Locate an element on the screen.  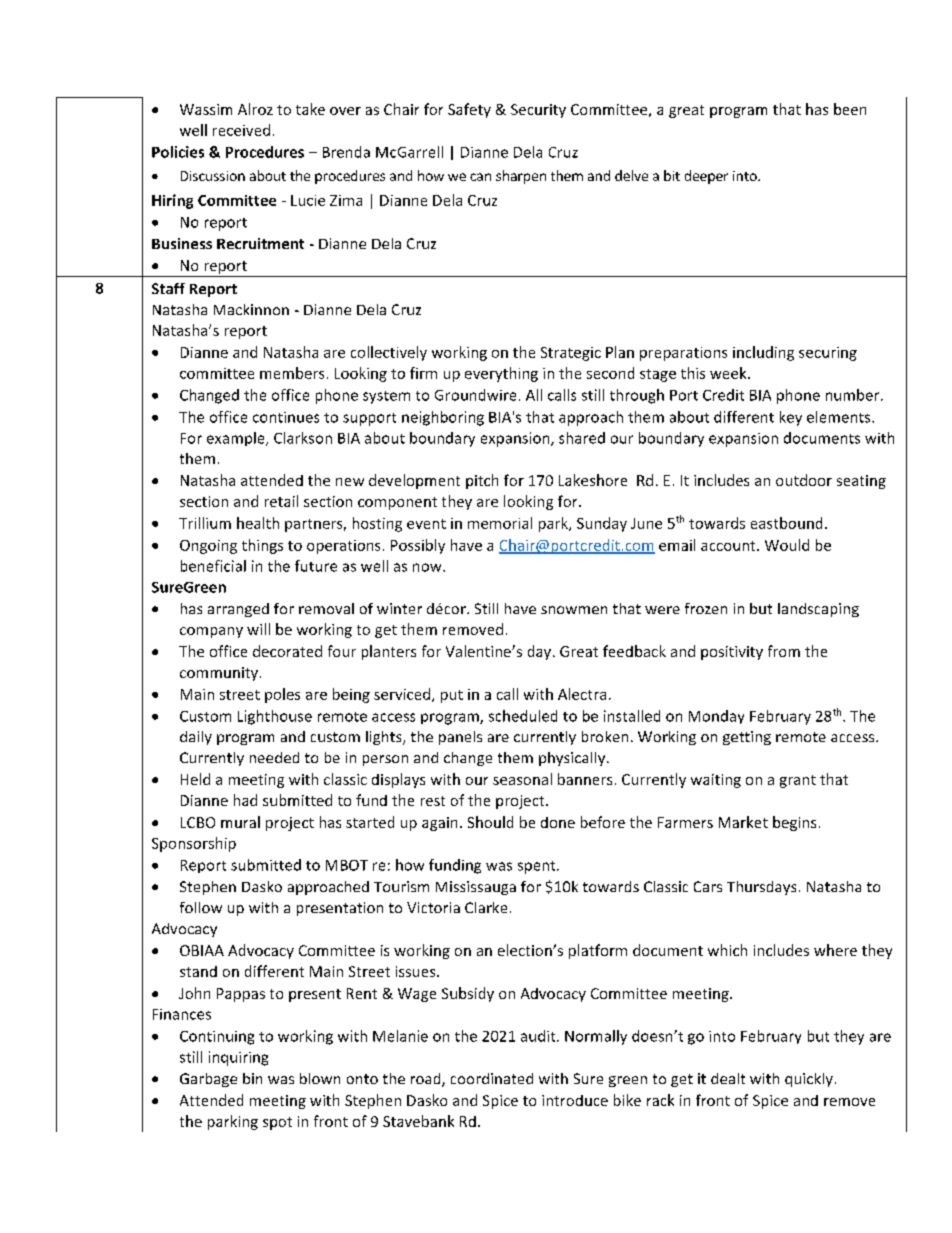
arranged is located at coordinates (238, 610).
